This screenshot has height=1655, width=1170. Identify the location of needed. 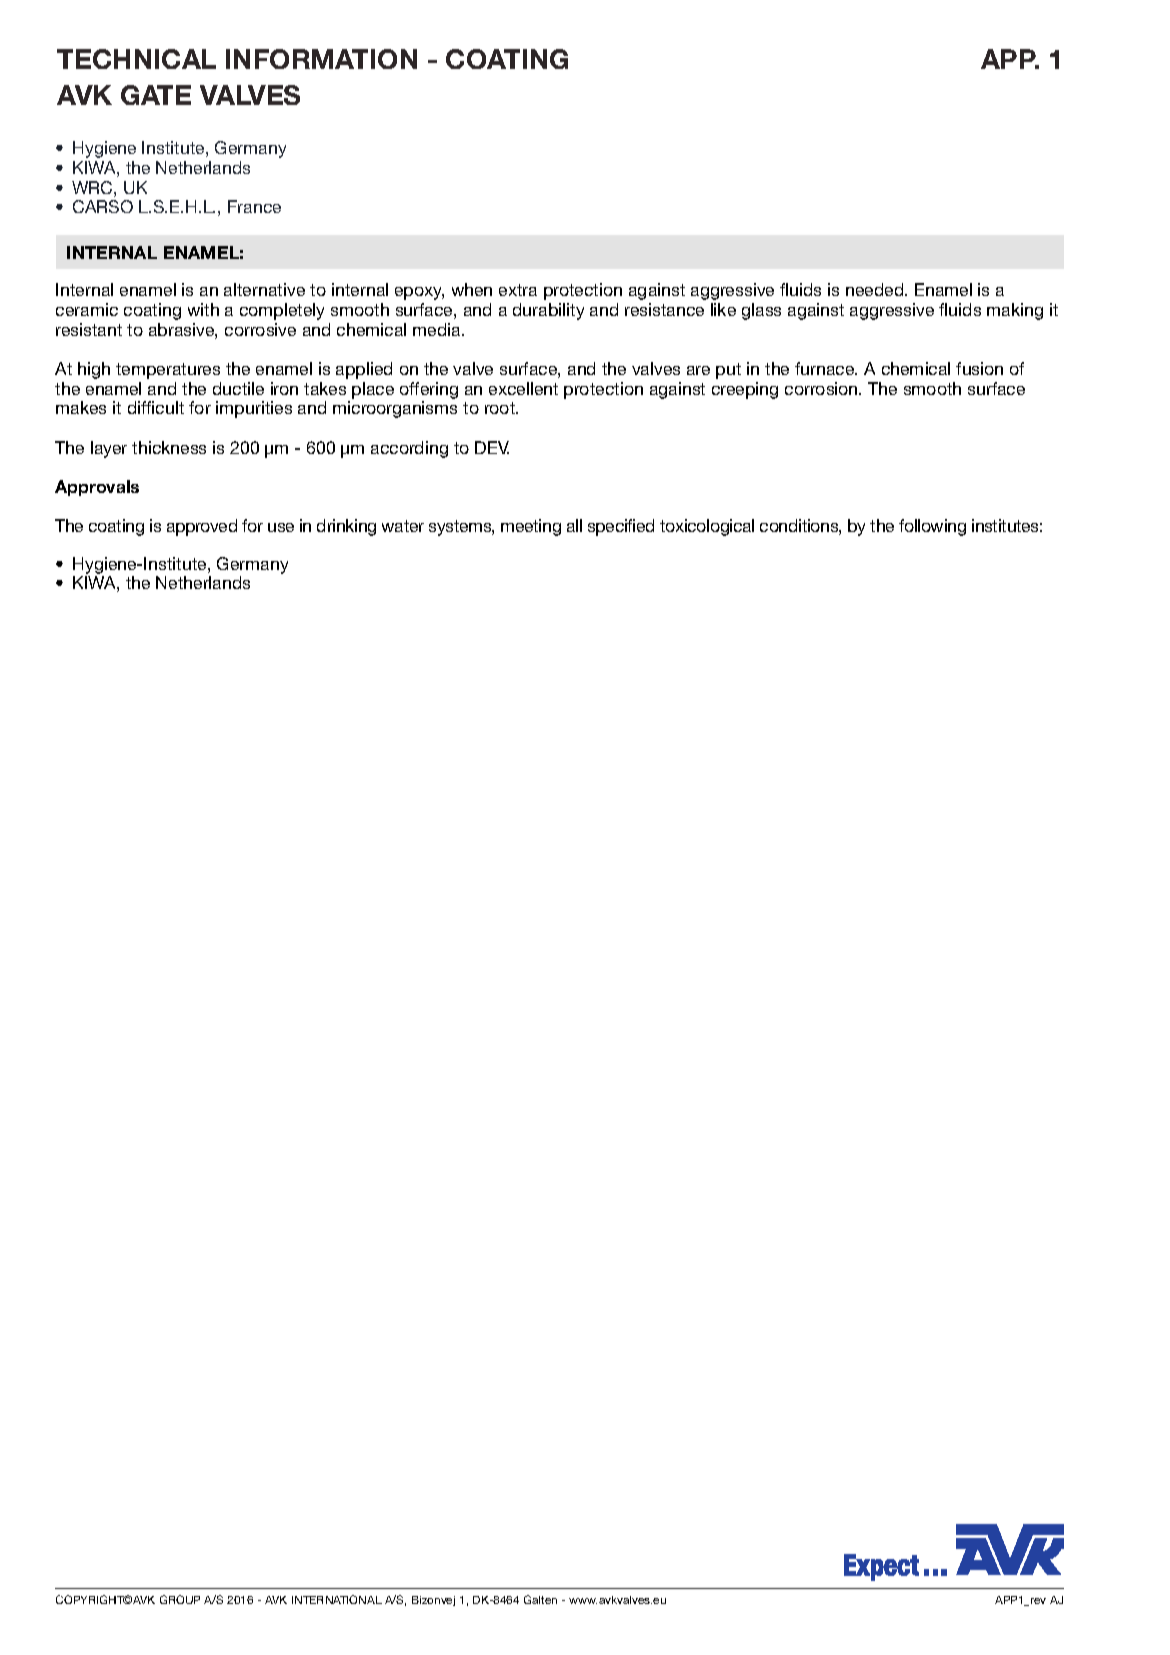
(876, 289).
